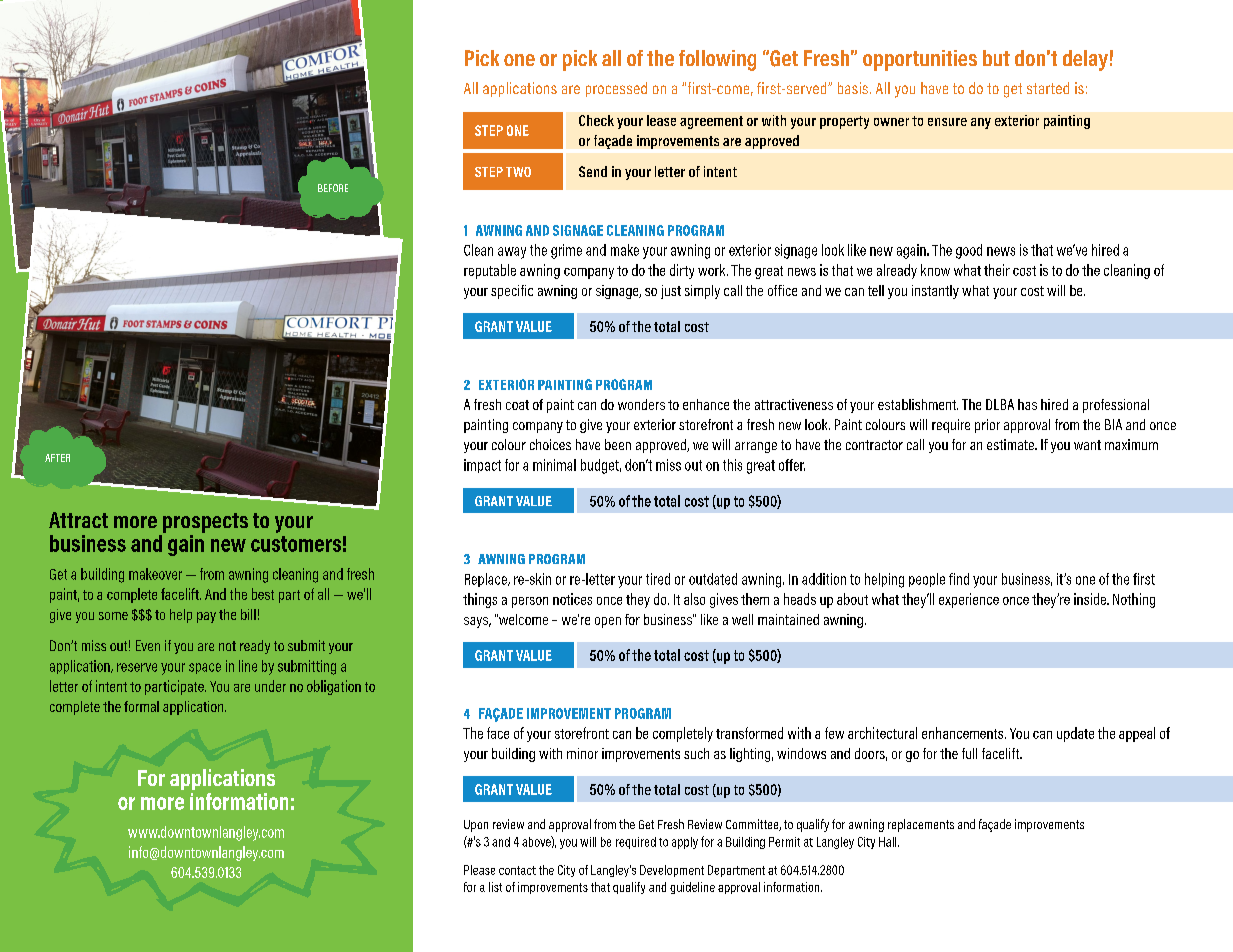  Describe the element at coordinates (969, 600) in the page. I see `experience` at that location.
